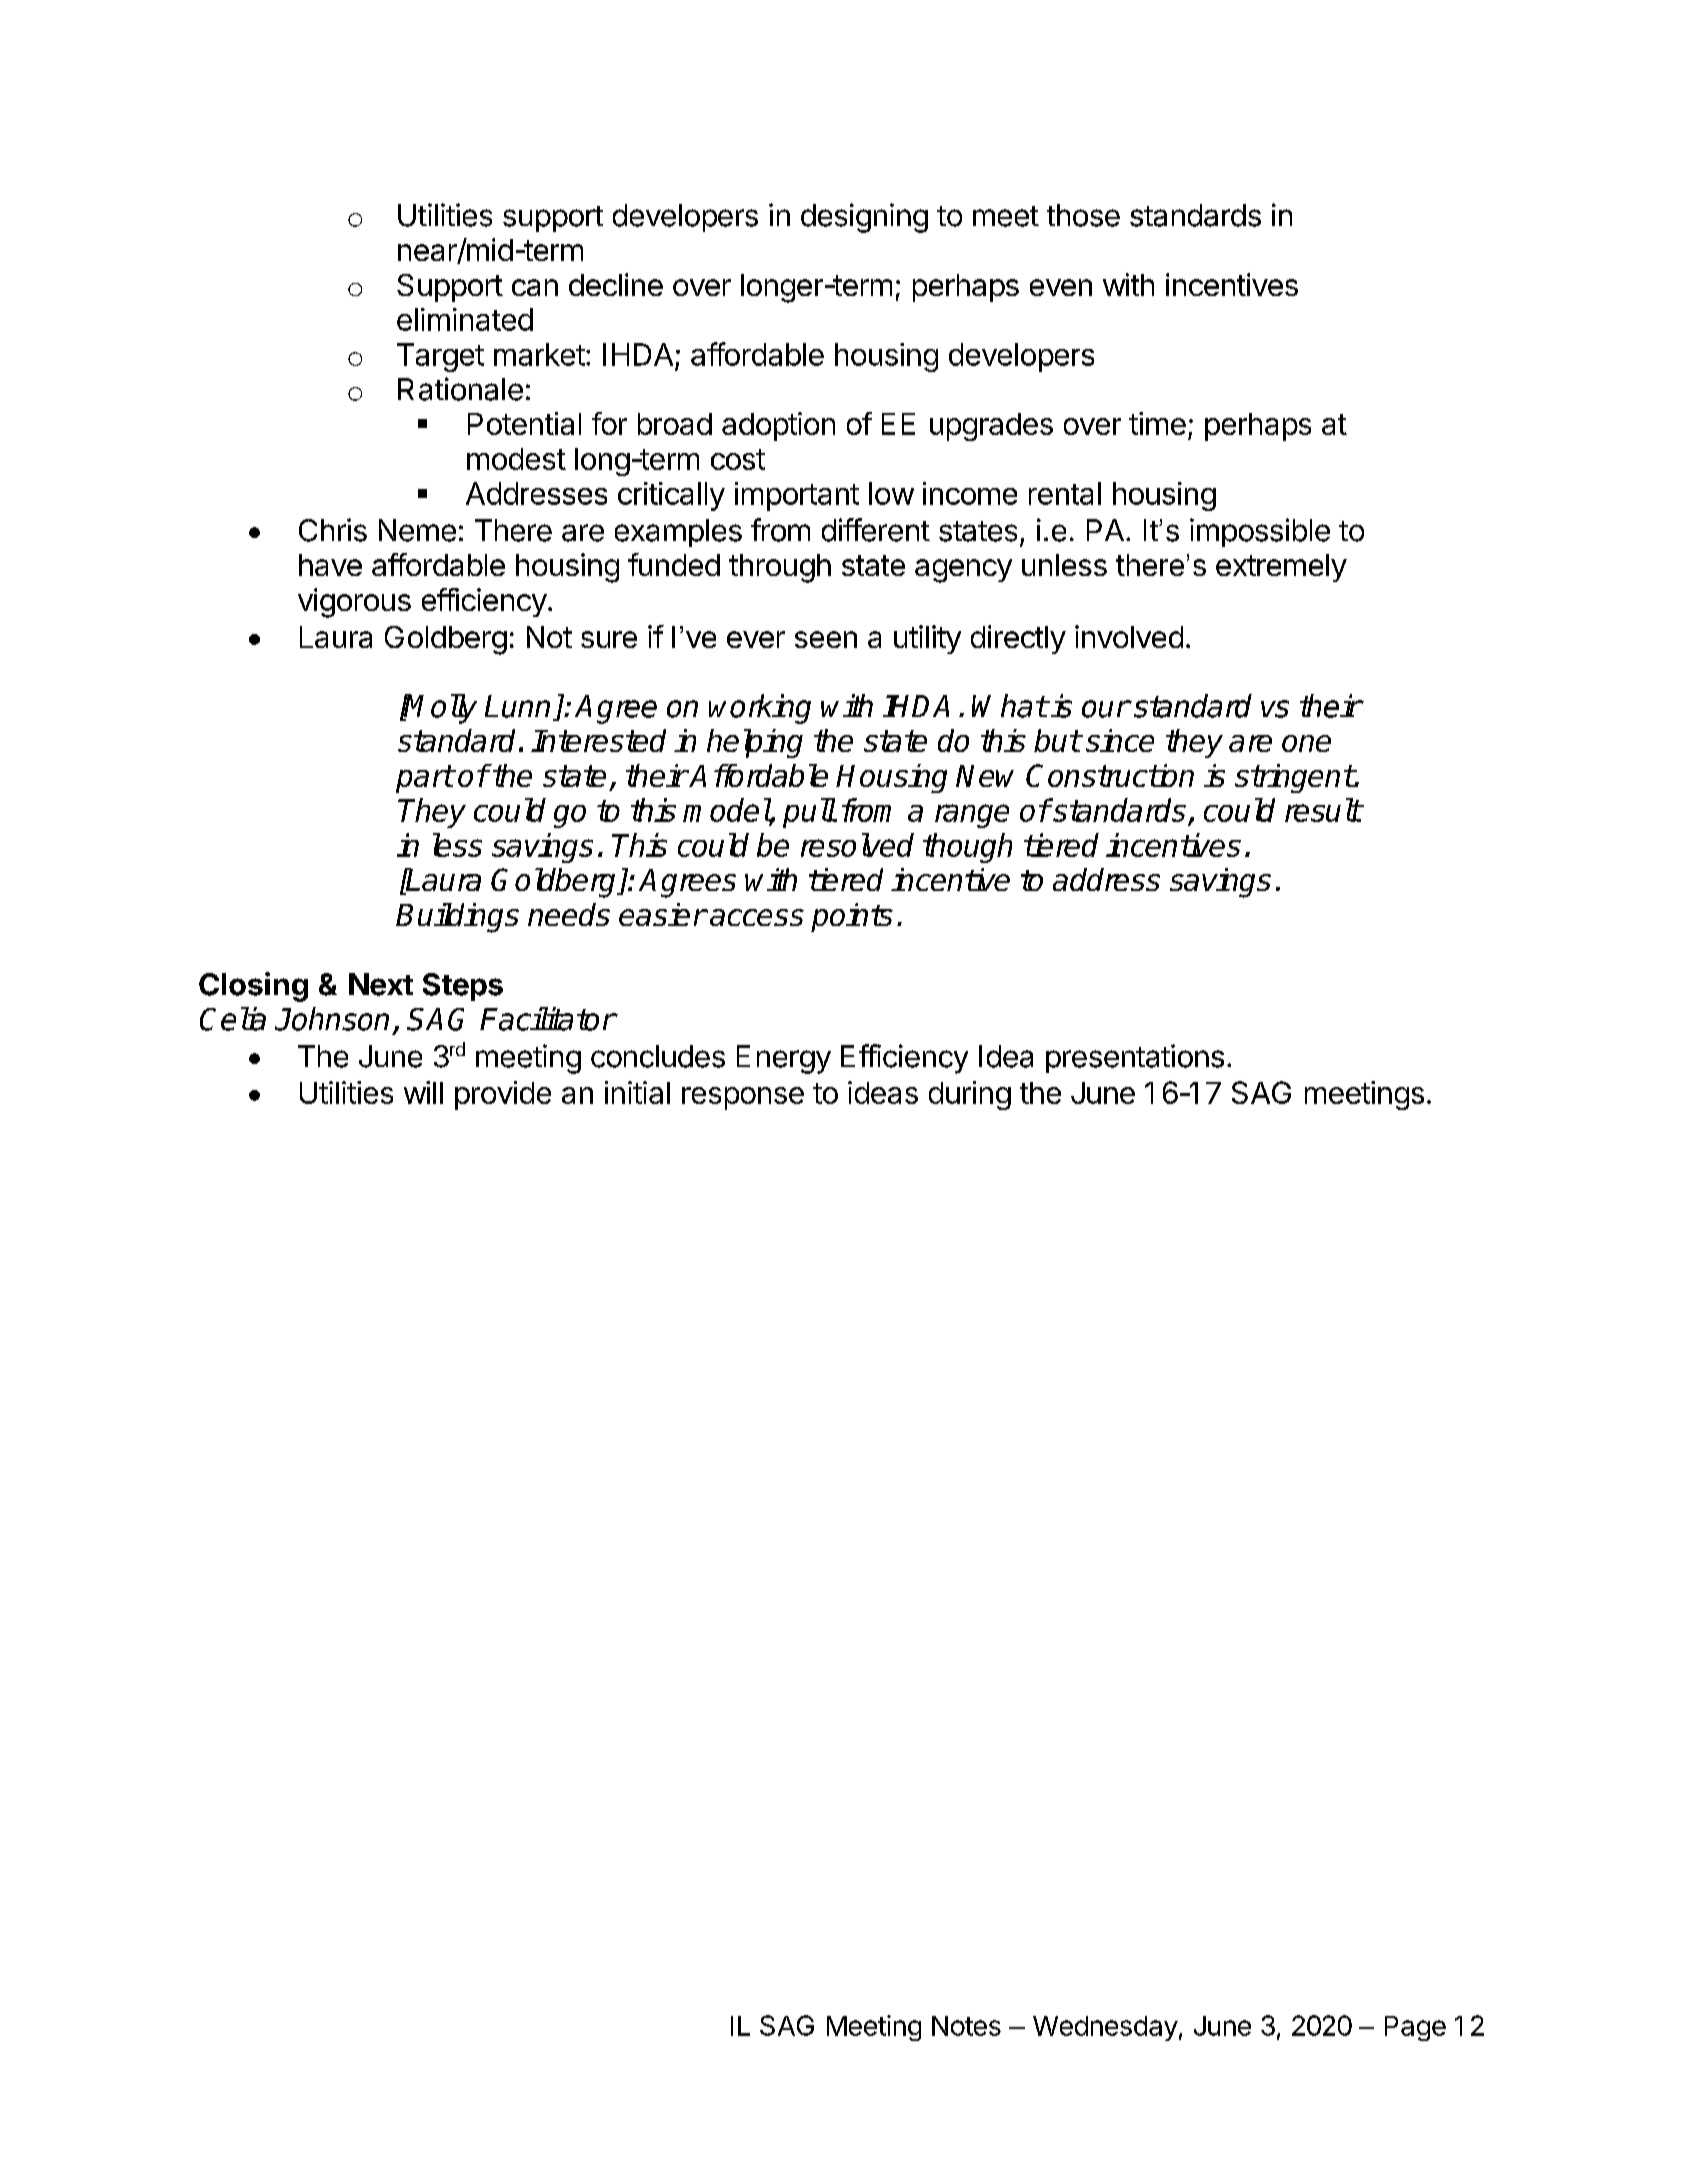 This screenshot has height=2177, width=1682. Describe the element at coordinates (1415, 2028) in the screenshot. I see `Page` at that location.
